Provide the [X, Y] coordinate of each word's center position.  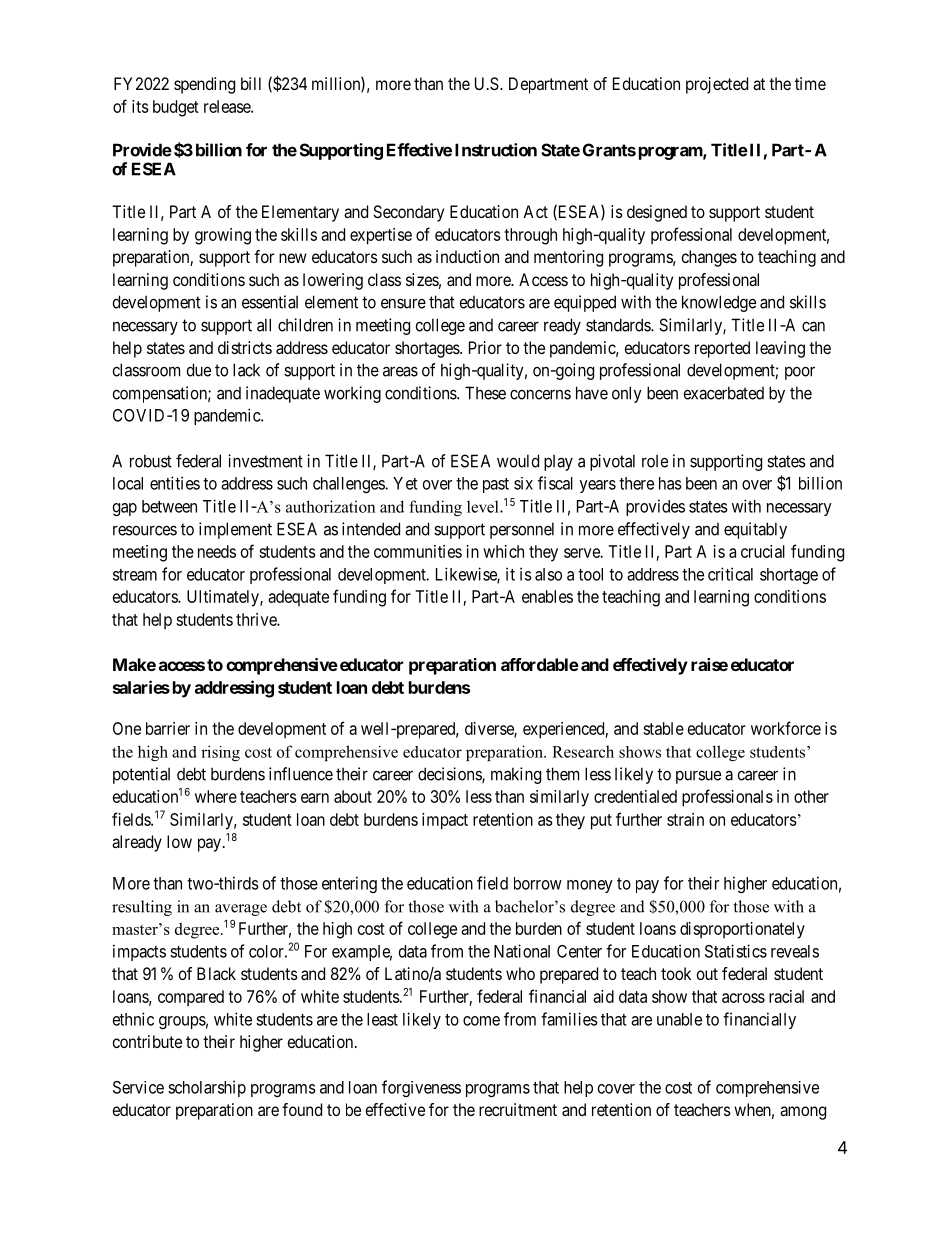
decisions [450, 775]
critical [730, 574]
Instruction [496, 150]
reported [722, 349]
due [199, 370]
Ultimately [224, 598]
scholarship [207, 1088]
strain [685, 819]
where [216, 796]
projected [717, 85]
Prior [485, 347]
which [503, 551]
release [228, 106]
